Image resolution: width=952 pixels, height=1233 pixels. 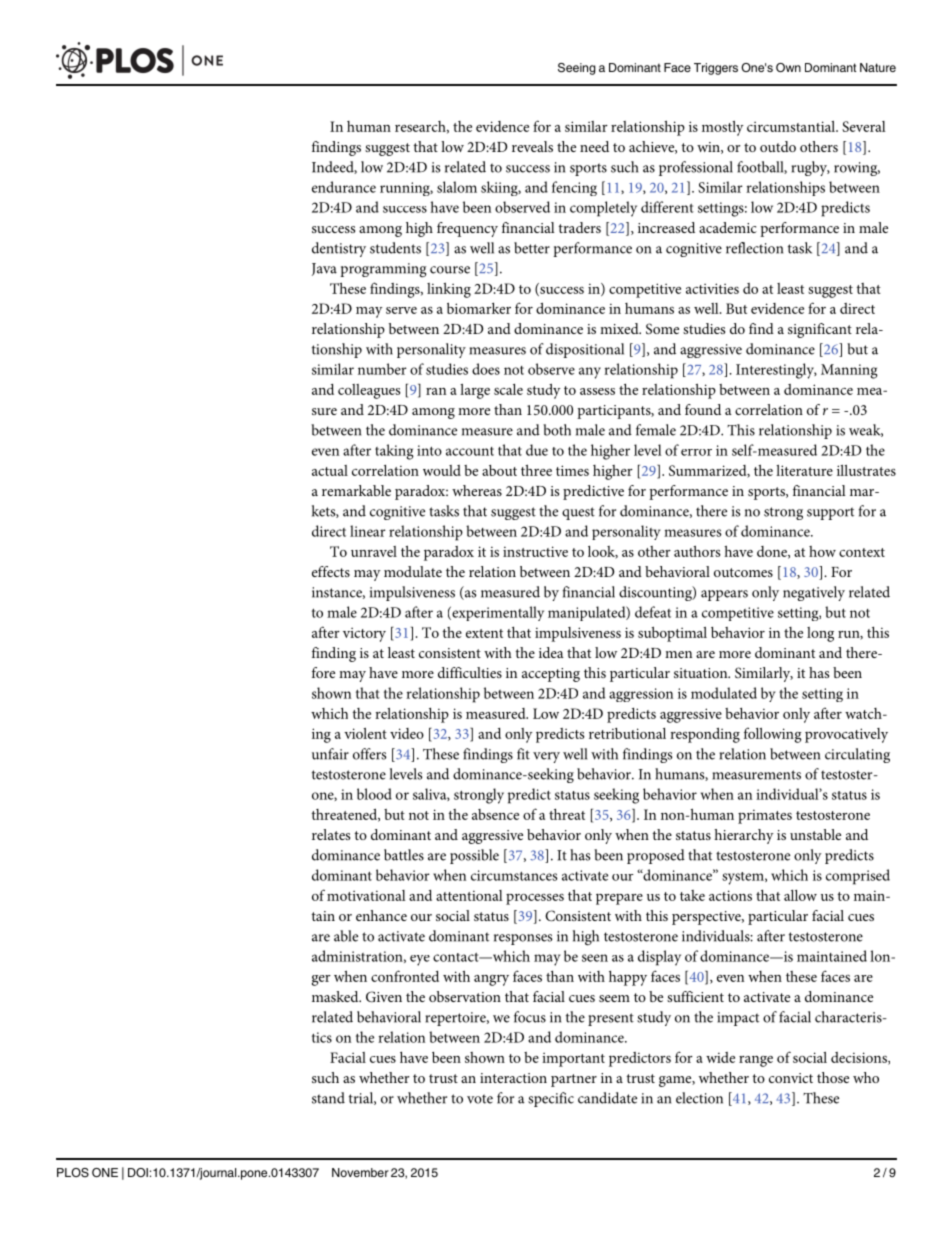 I want to click on vote, so click(x=480, y=1099).
